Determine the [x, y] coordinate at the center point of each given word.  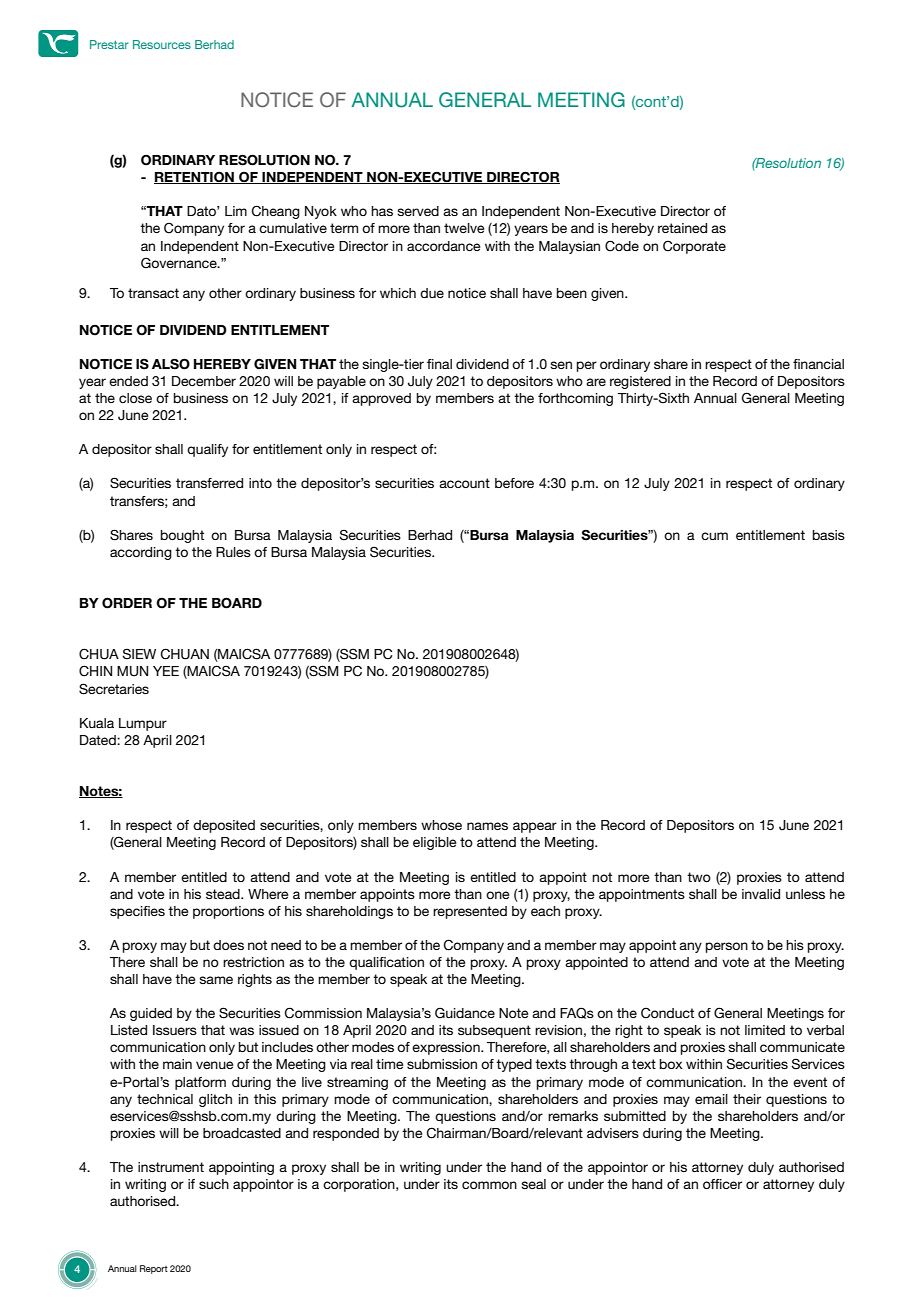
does [228, 945]
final [439, 364]
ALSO [171, 364]
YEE [166, 671]
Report [154, 1269]
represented [470, 912]
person [727, 947]
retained [682, 228]
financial [818, 364]
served [418, 211]
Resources [162, 44]
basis [829, 535]
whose [441, 825]
